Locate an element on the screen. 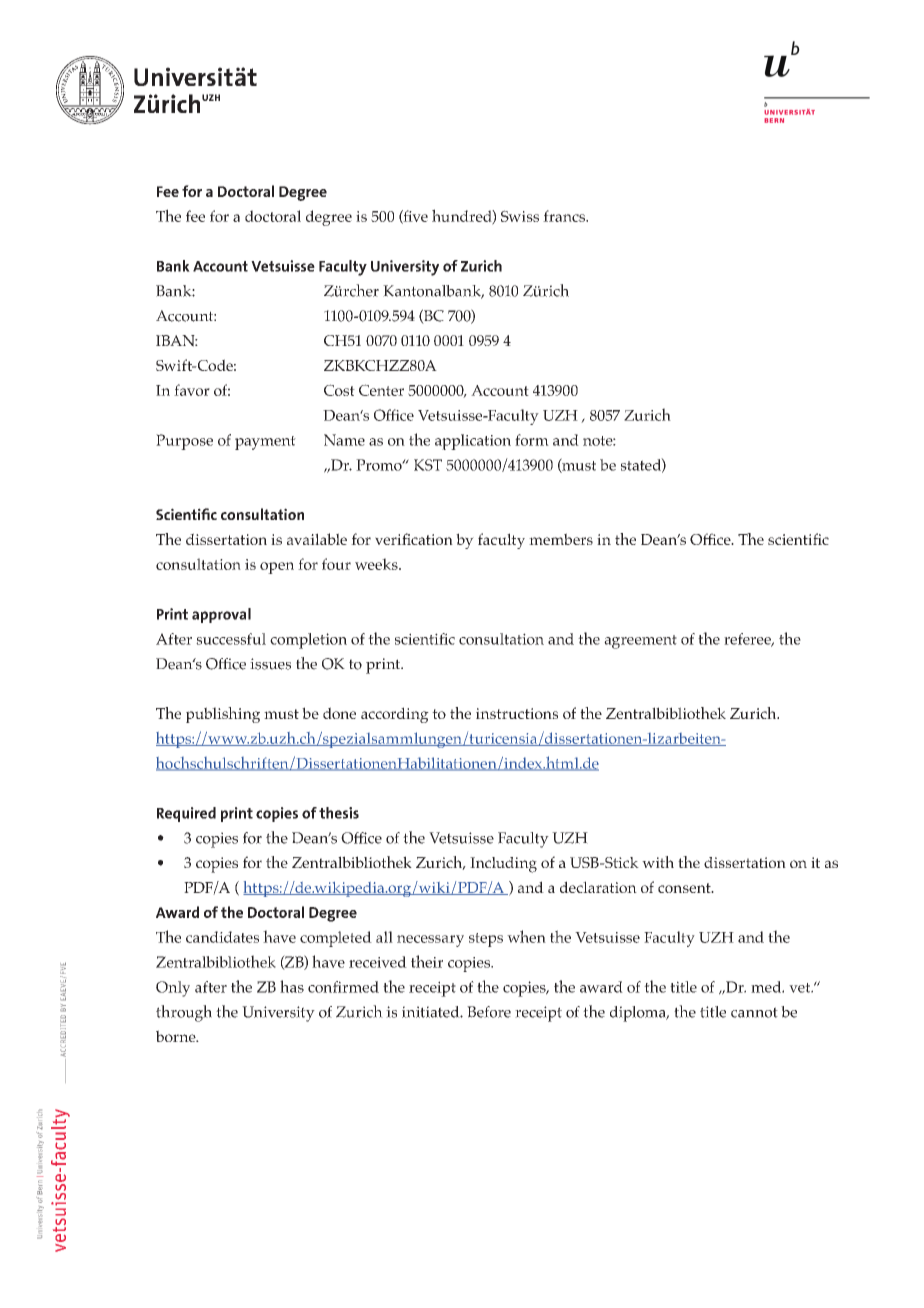  francs is located at coordinates (565, 216).
